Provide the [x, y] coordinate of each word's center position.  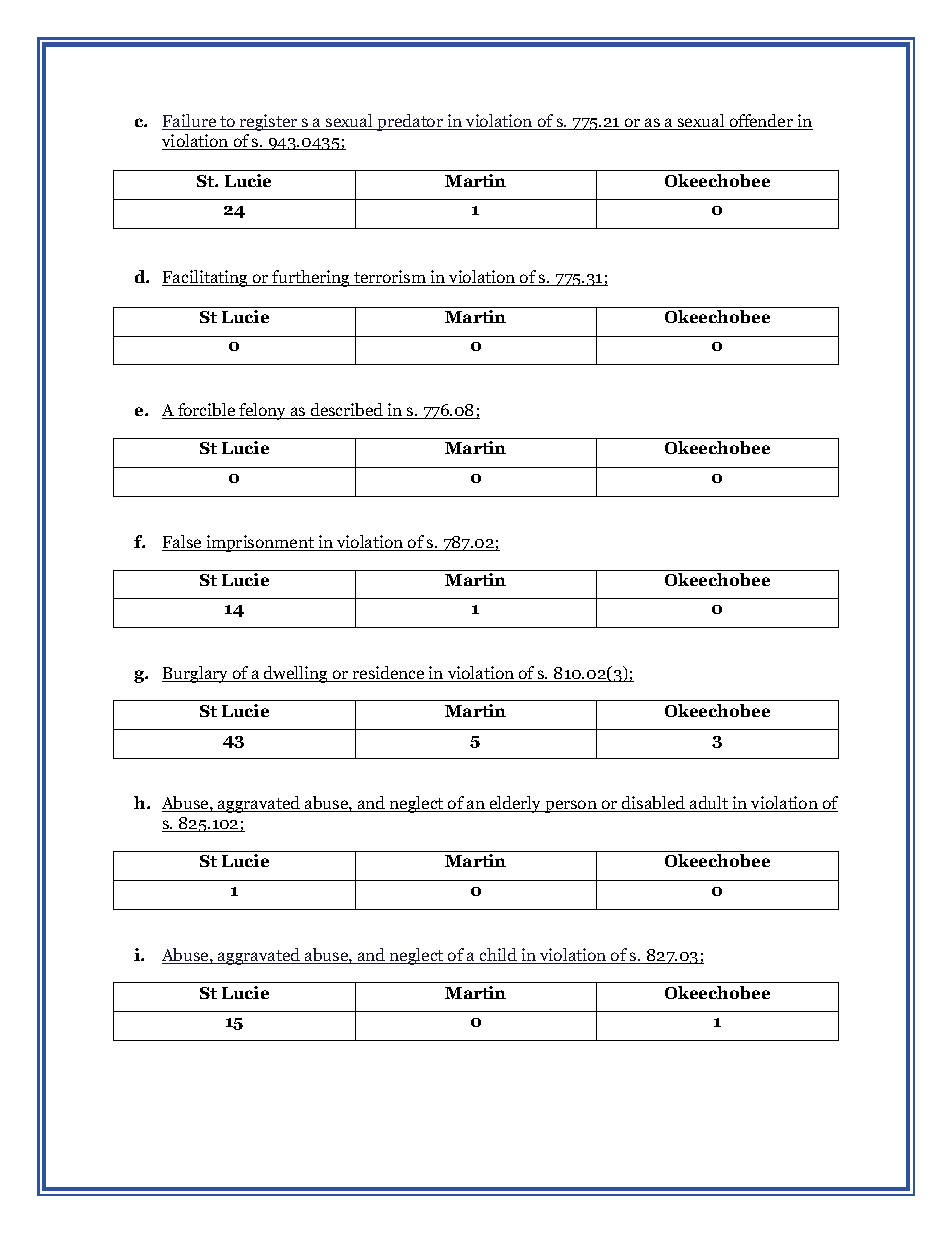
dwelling [296, 674]
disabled [654, 804]
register [269, 122]
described [347, 411]
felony [263, 411]
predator [410, 122]
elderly [516, 804]
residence [389, 674]
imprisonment [260, 543]
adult [709, 804]
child [498, 956]
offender [761, 122]
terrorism [390, 278]
